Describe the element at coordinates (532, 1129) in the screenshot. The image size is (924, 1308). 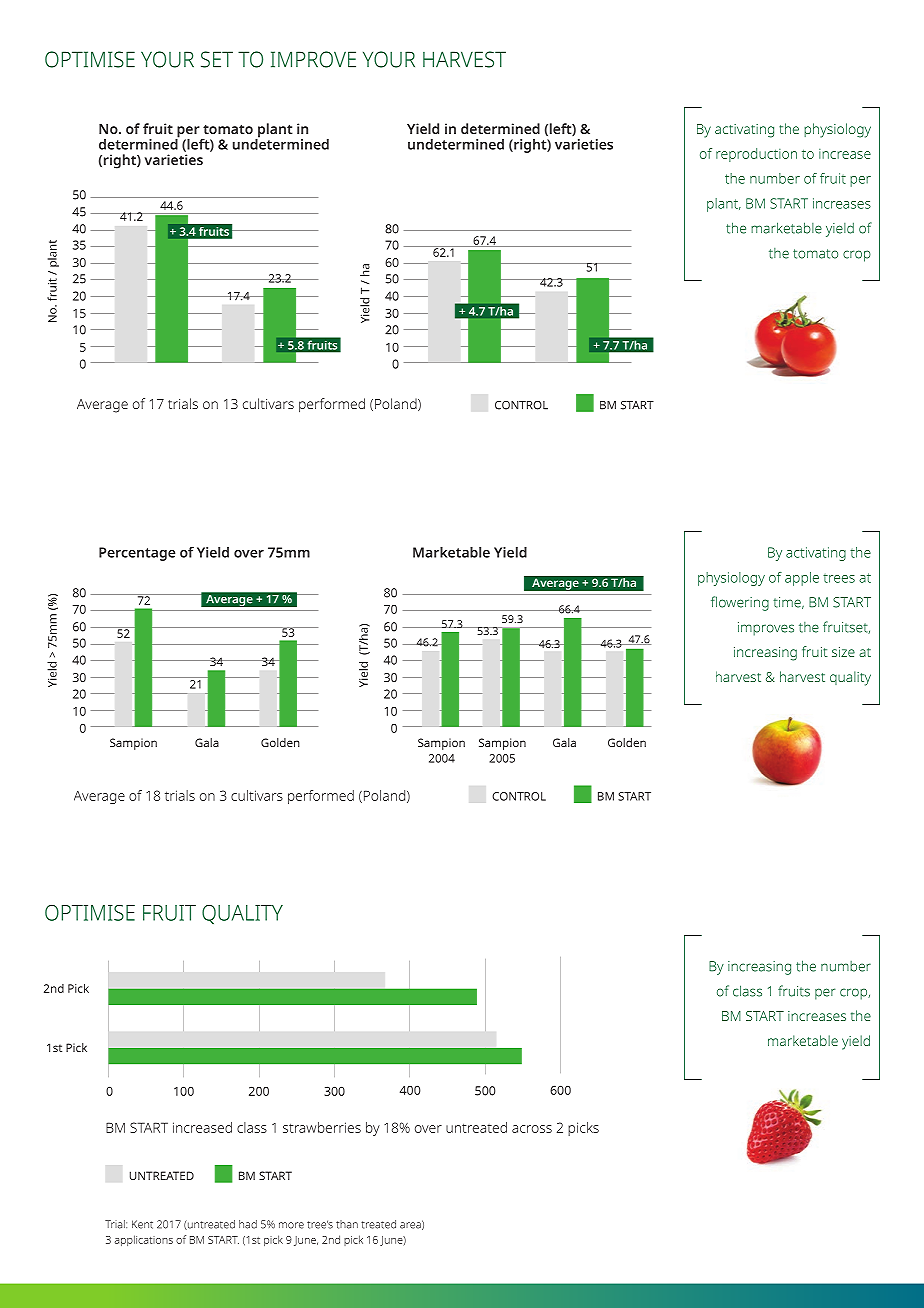
I see `across` at that location.
